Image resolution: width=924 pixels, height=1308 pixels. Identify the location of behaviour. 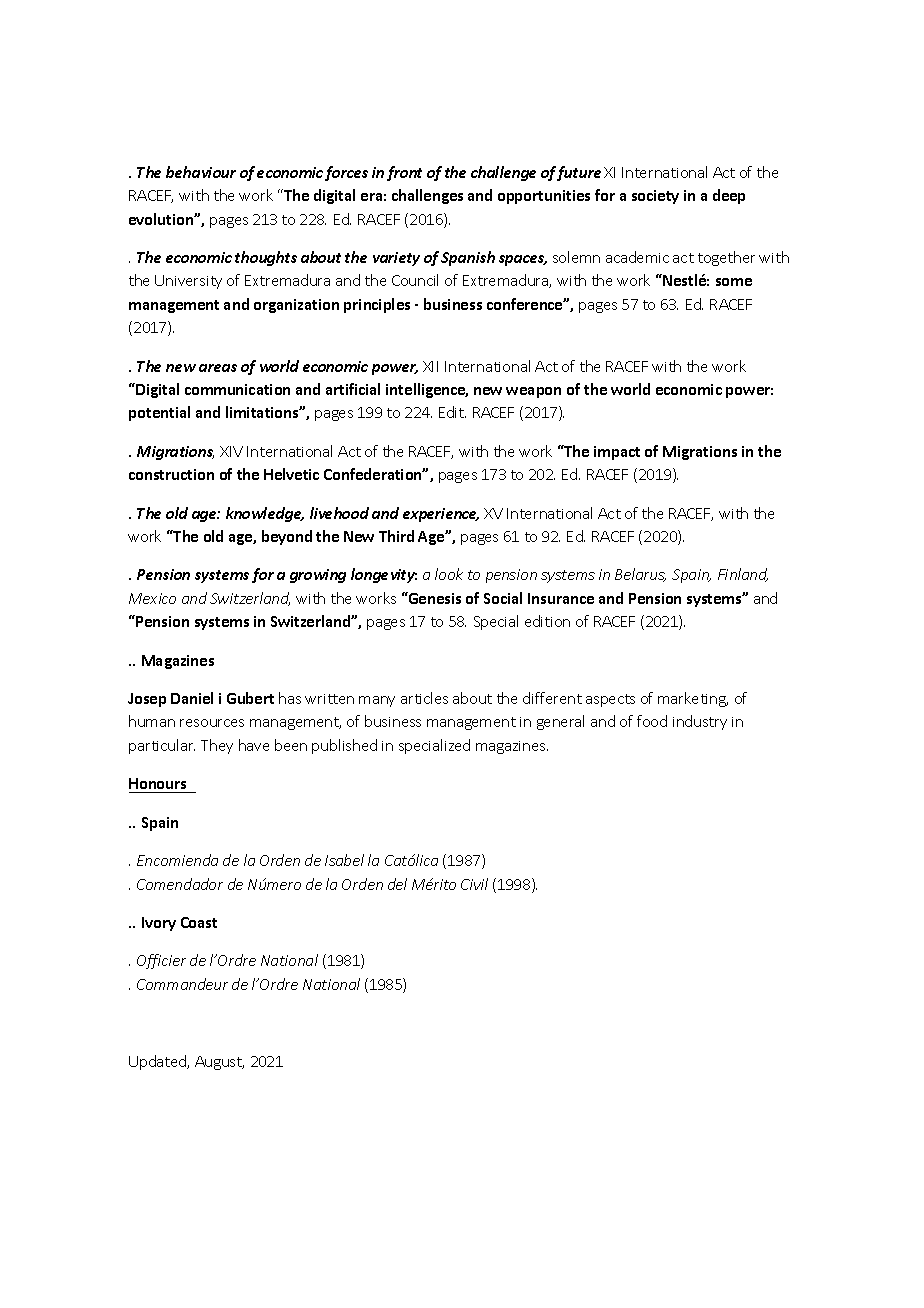
(201, 172).
